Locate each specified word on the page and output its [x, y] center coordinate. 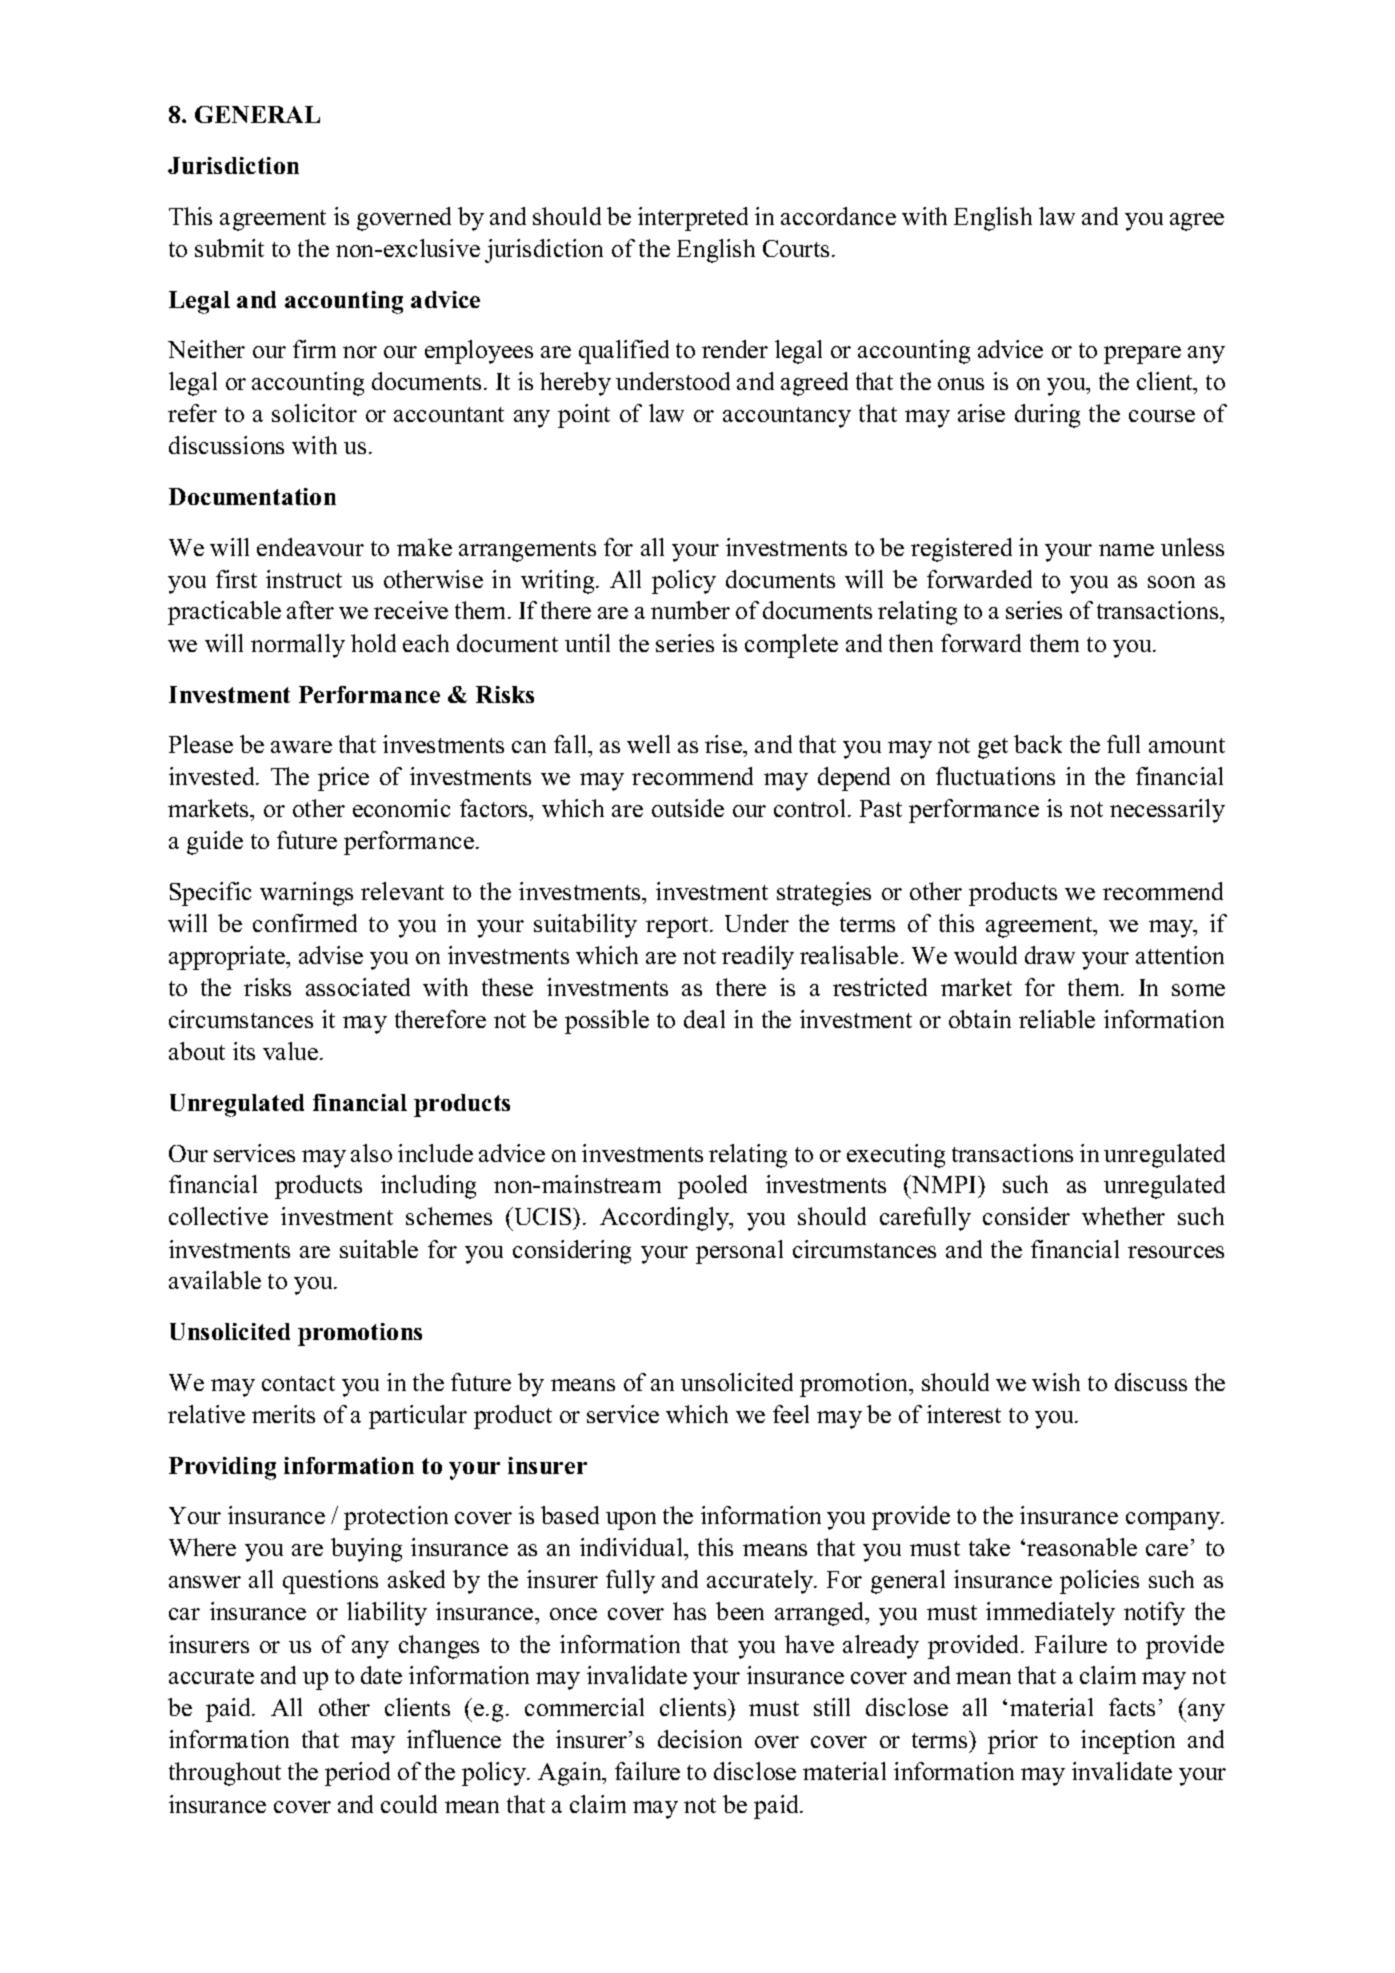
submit [229, 248]
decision [700, 1739]
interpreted [693, 219]
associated [358, 987]
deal [704, 1019]
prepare [1142, 355]
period [357, 1774]
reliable [1057, 1019]
